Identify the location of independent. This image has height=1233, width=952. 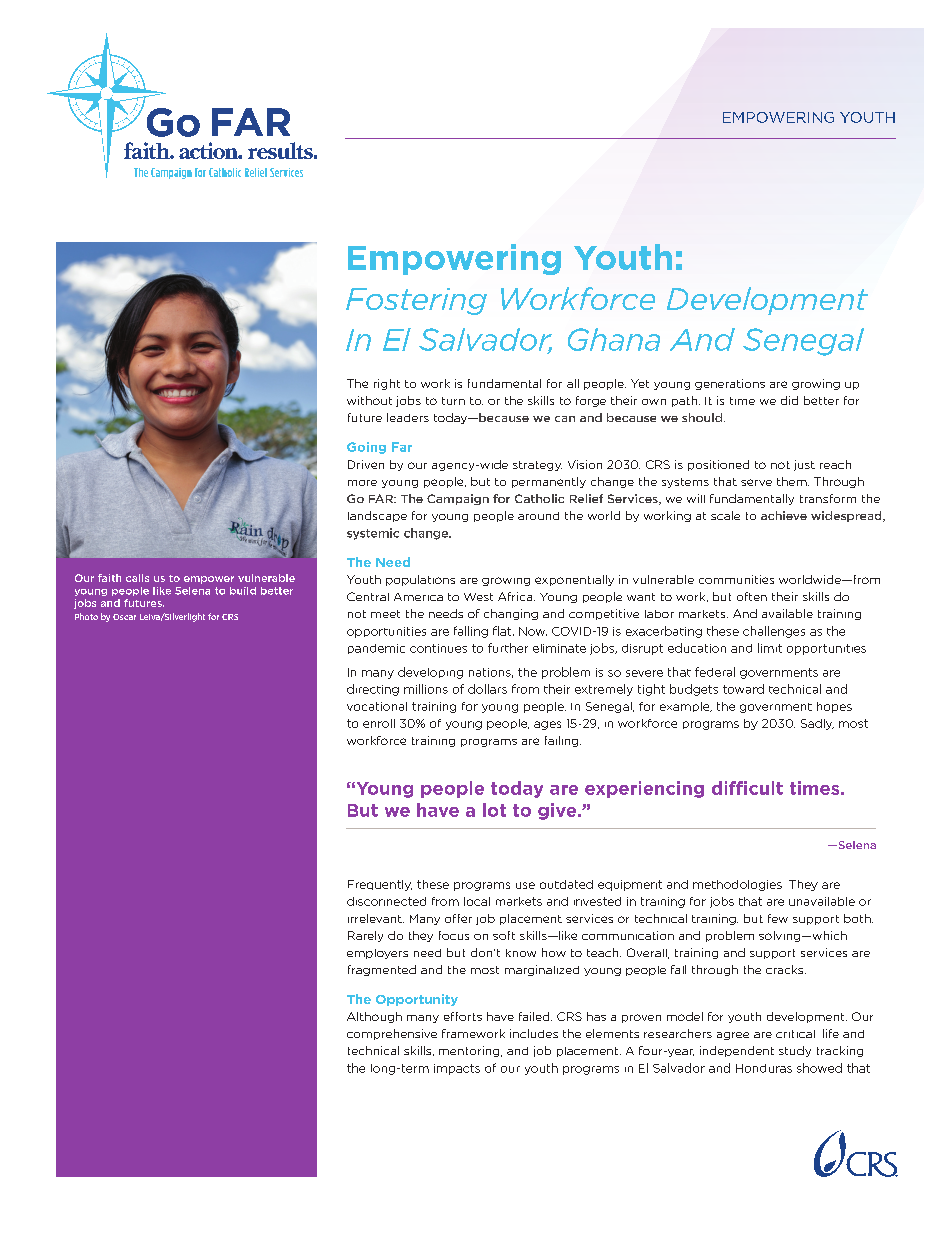
(737, 1051).
